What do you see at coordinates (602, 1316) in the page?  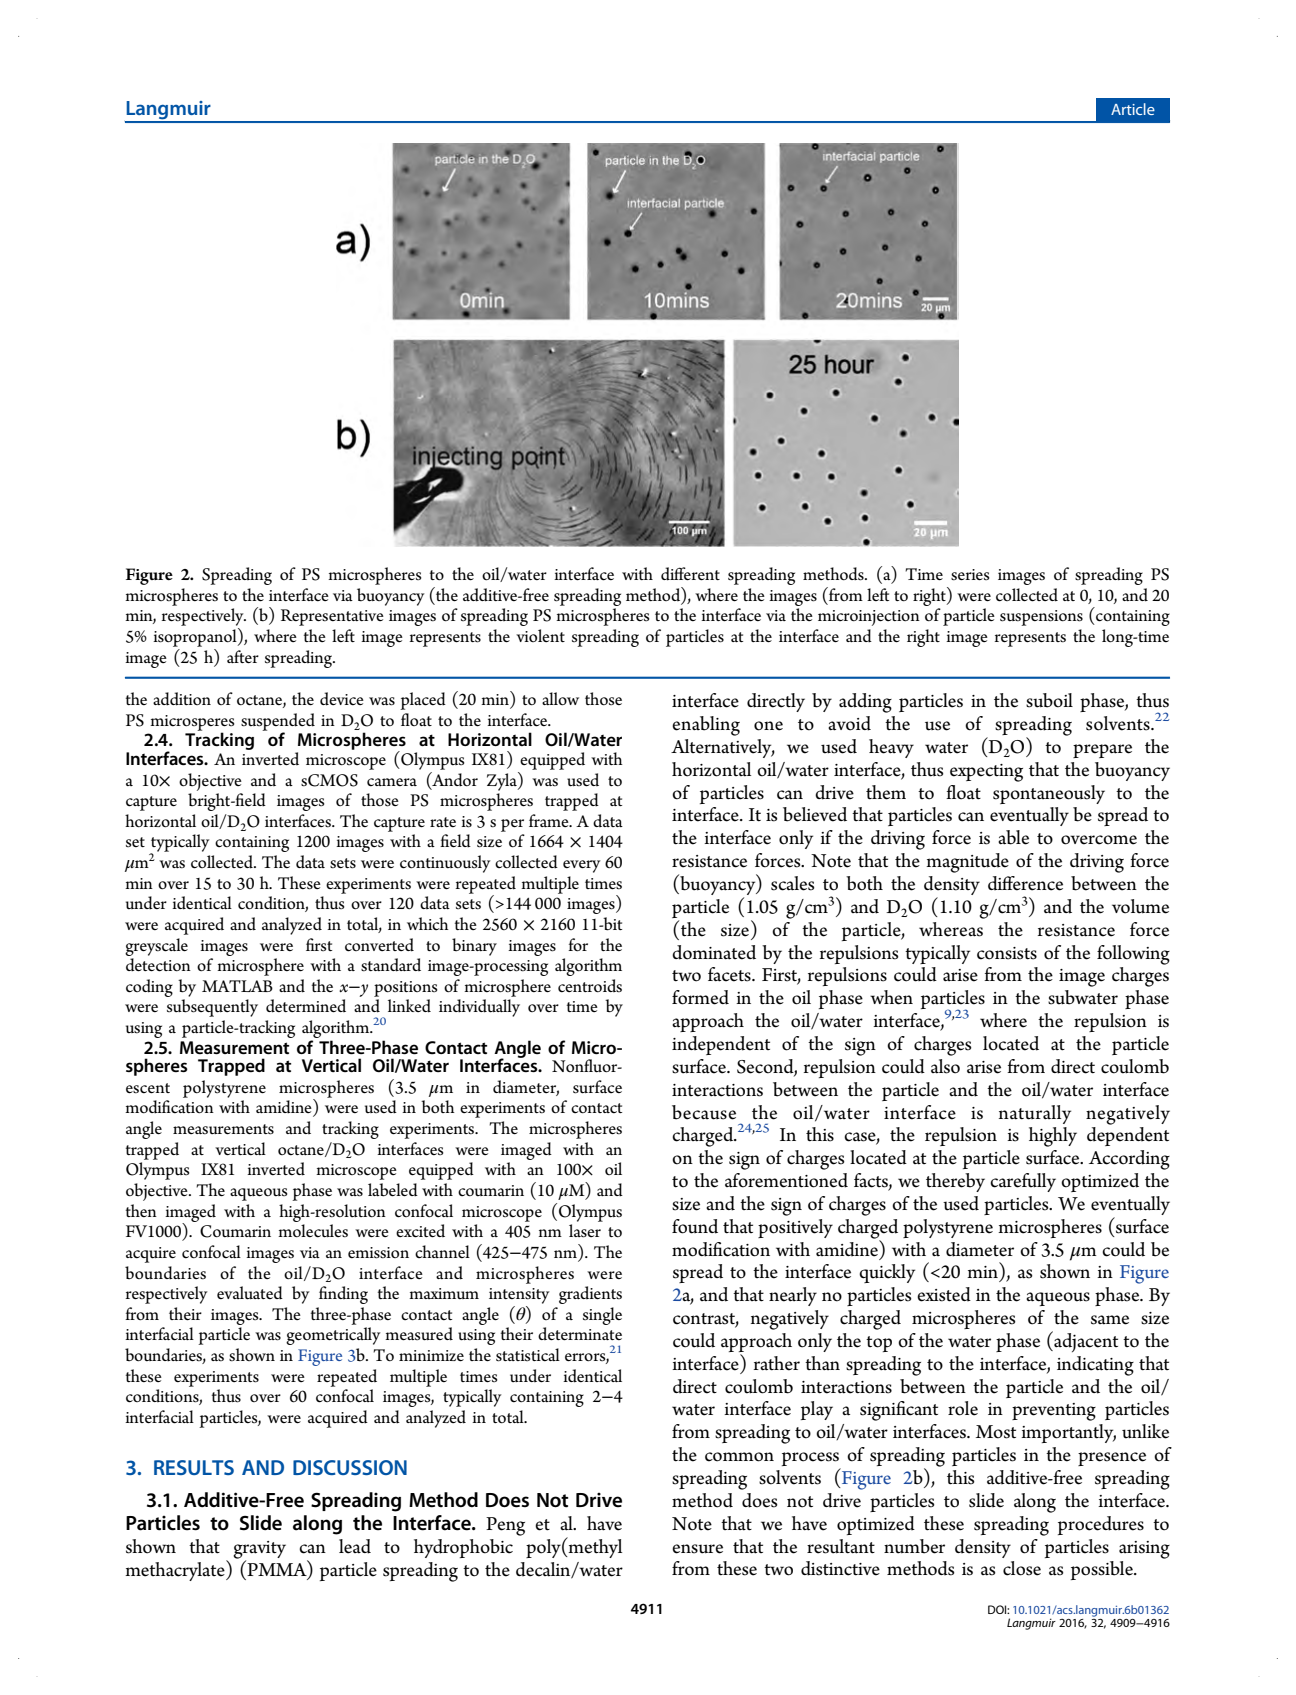 I see `single` at bounding box center [602, 1316].
